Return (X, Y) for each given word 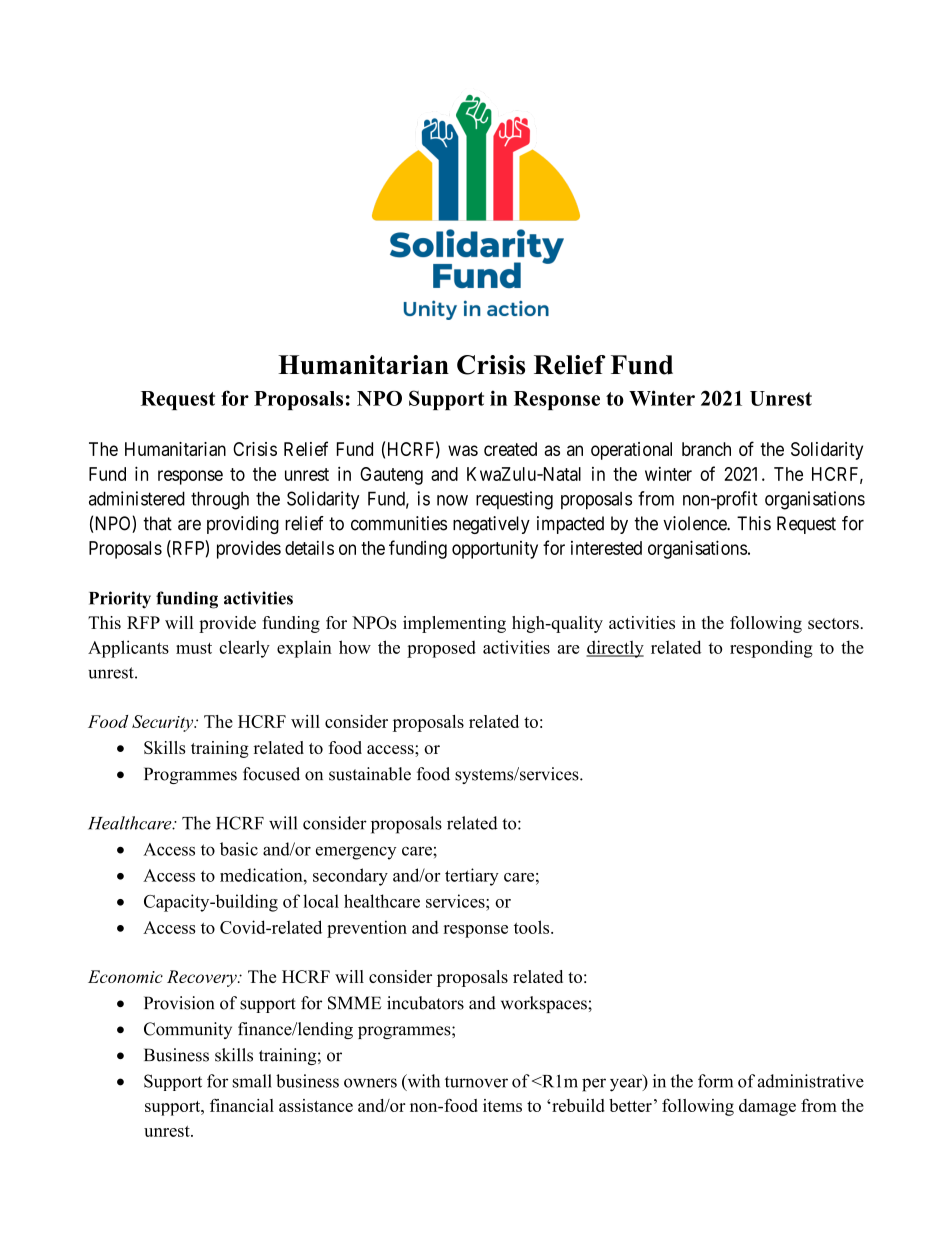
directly (615, 649)
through (220, 500)
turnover (476, 1082)
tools (533, 927)
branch (706, 449)
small (252, 1081)
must (194, 648)
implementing (454, 624)
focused (271, 774)
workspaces (545, 1004)
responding (771, 649)
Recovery (203, 978)
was (463, 450)
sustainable (370, 774)
